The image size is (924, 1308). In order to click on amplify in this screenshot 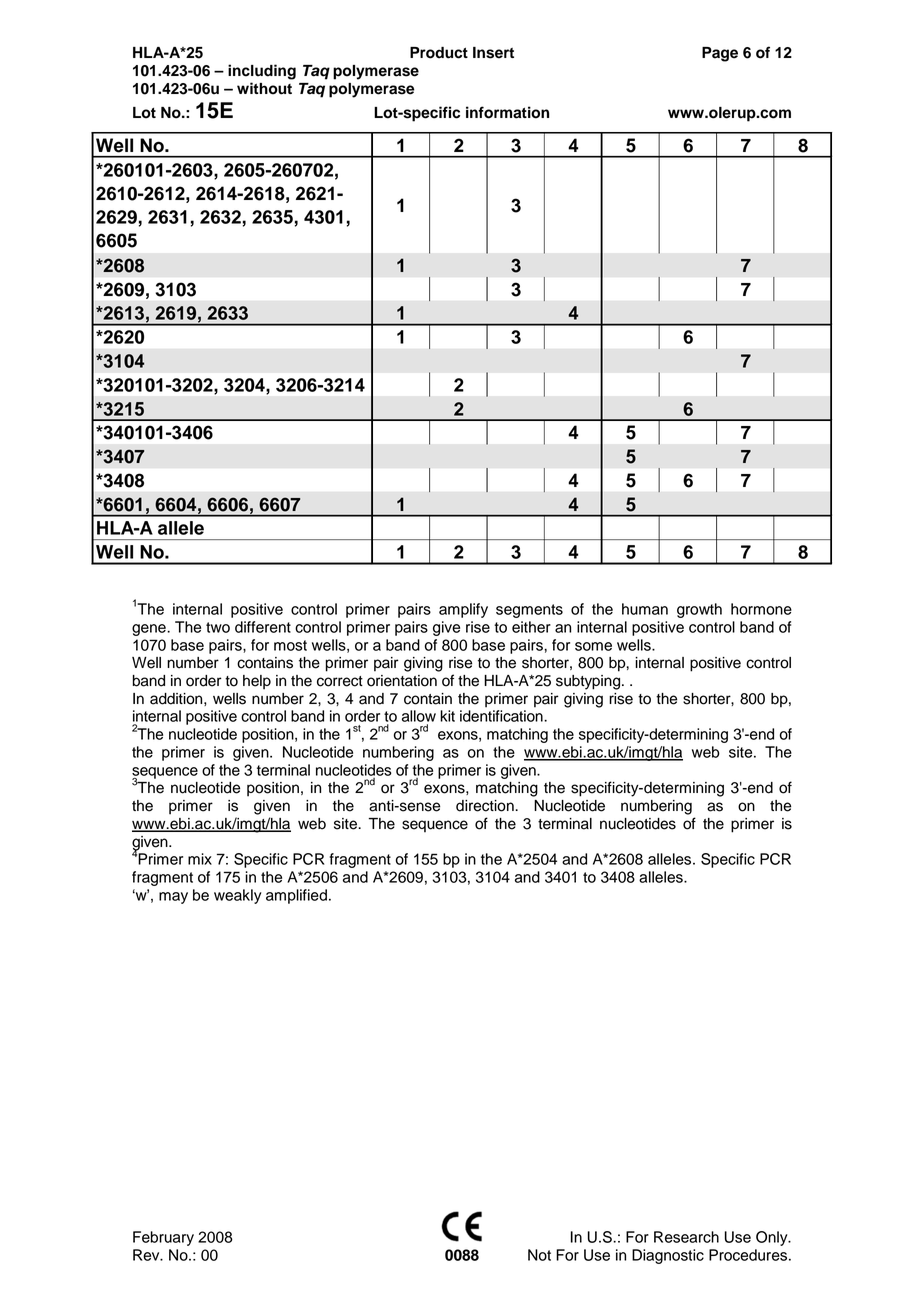, I will do `click(463, 610)`.
